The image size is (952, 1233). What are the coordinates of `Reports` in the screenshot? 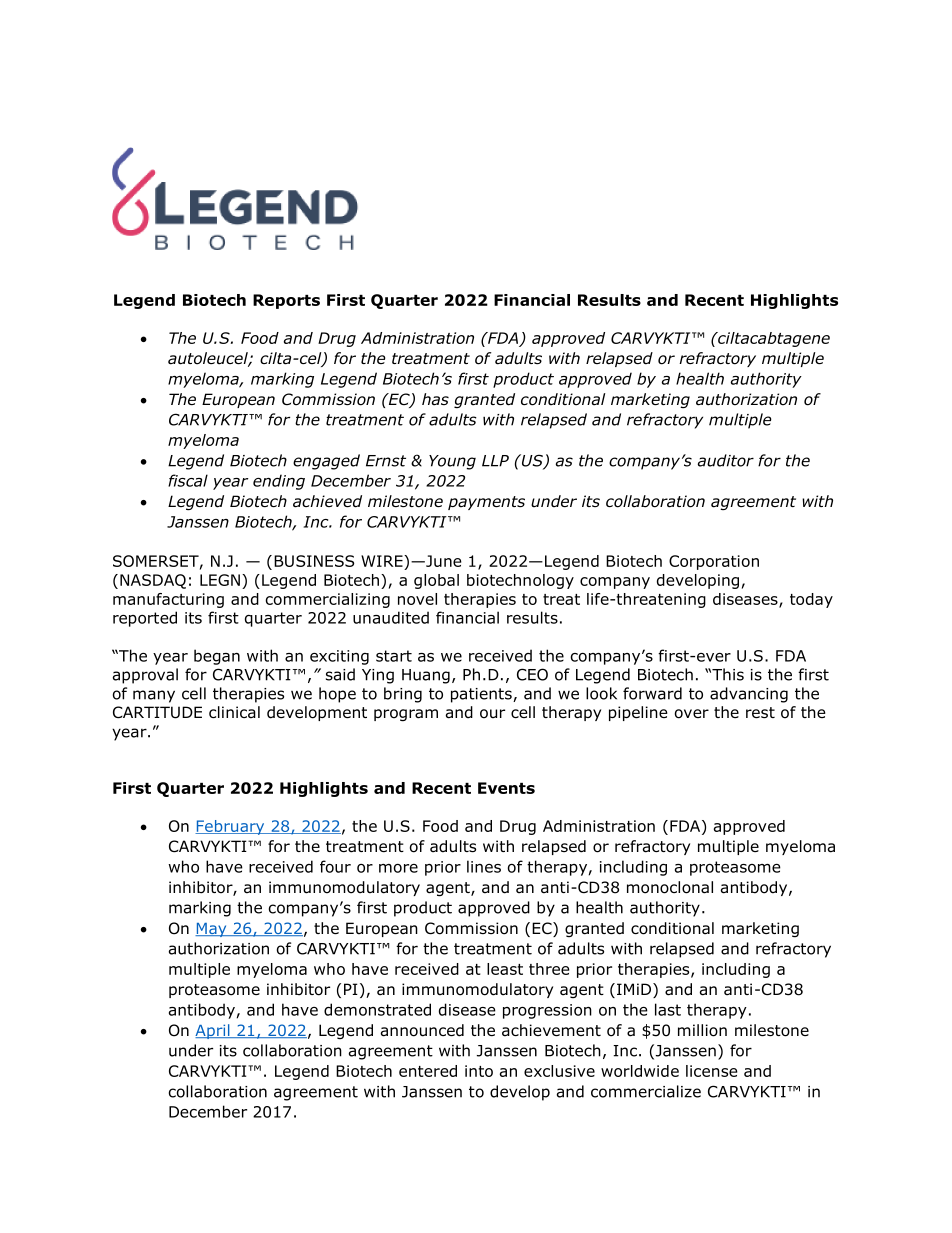 It's located at (286, 301).
